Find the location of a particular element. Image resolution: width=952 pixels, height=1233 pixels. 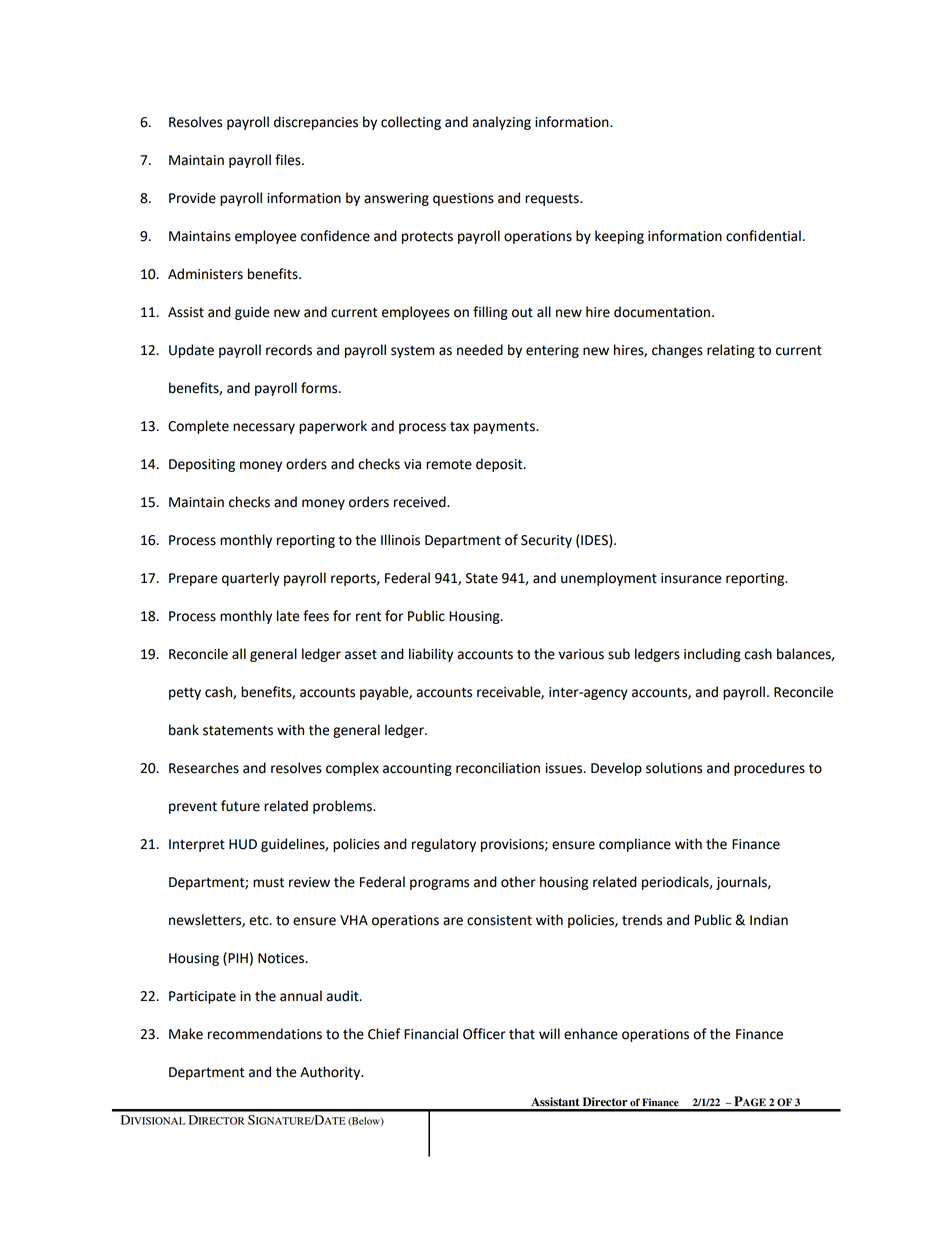

future is located at coordinates (240, 806).
